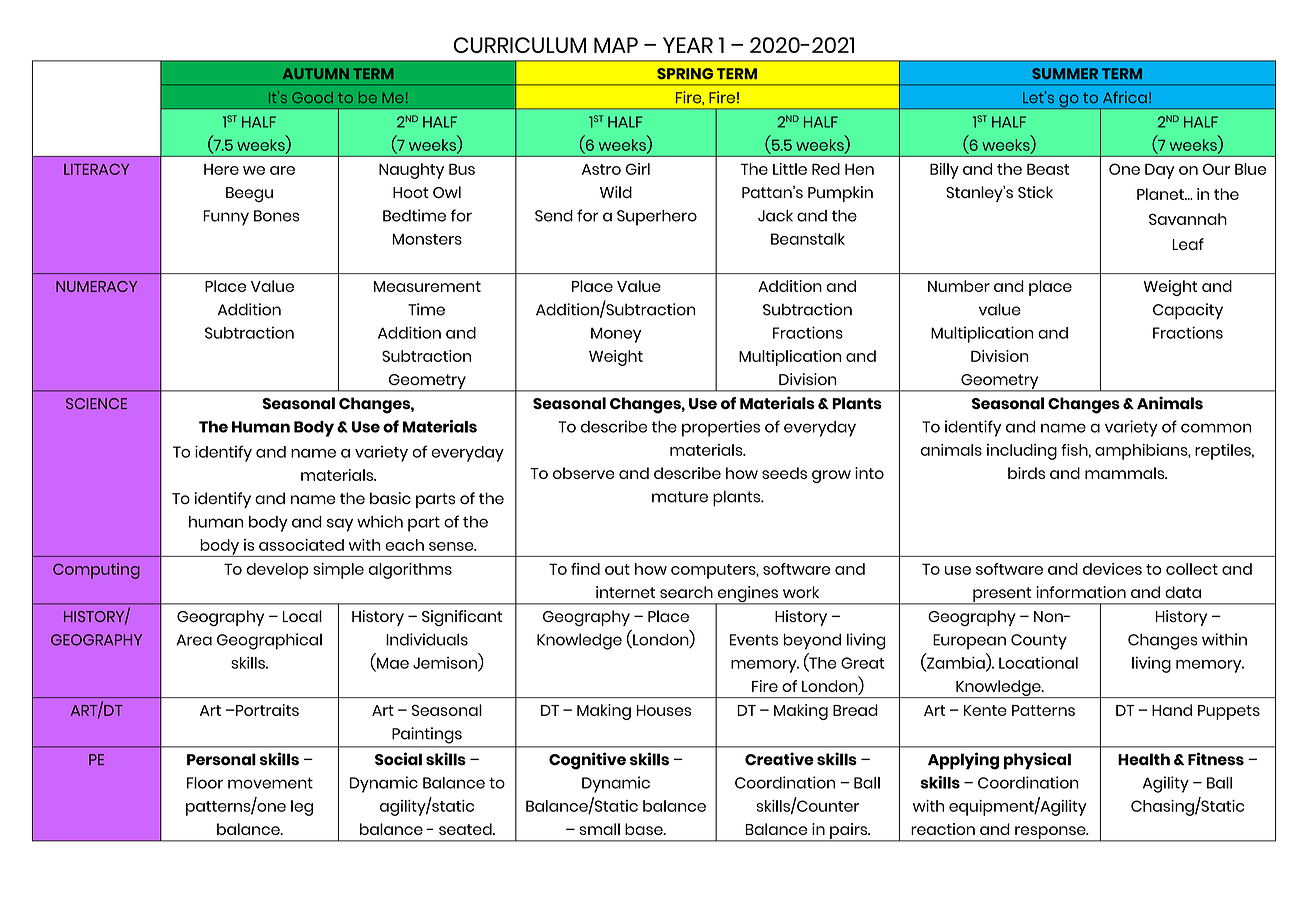 The image size is (1308, 924). What do you see at coordinates (1144, 759) in the image?
I see `Health` at bounding box center [1144, 759].
